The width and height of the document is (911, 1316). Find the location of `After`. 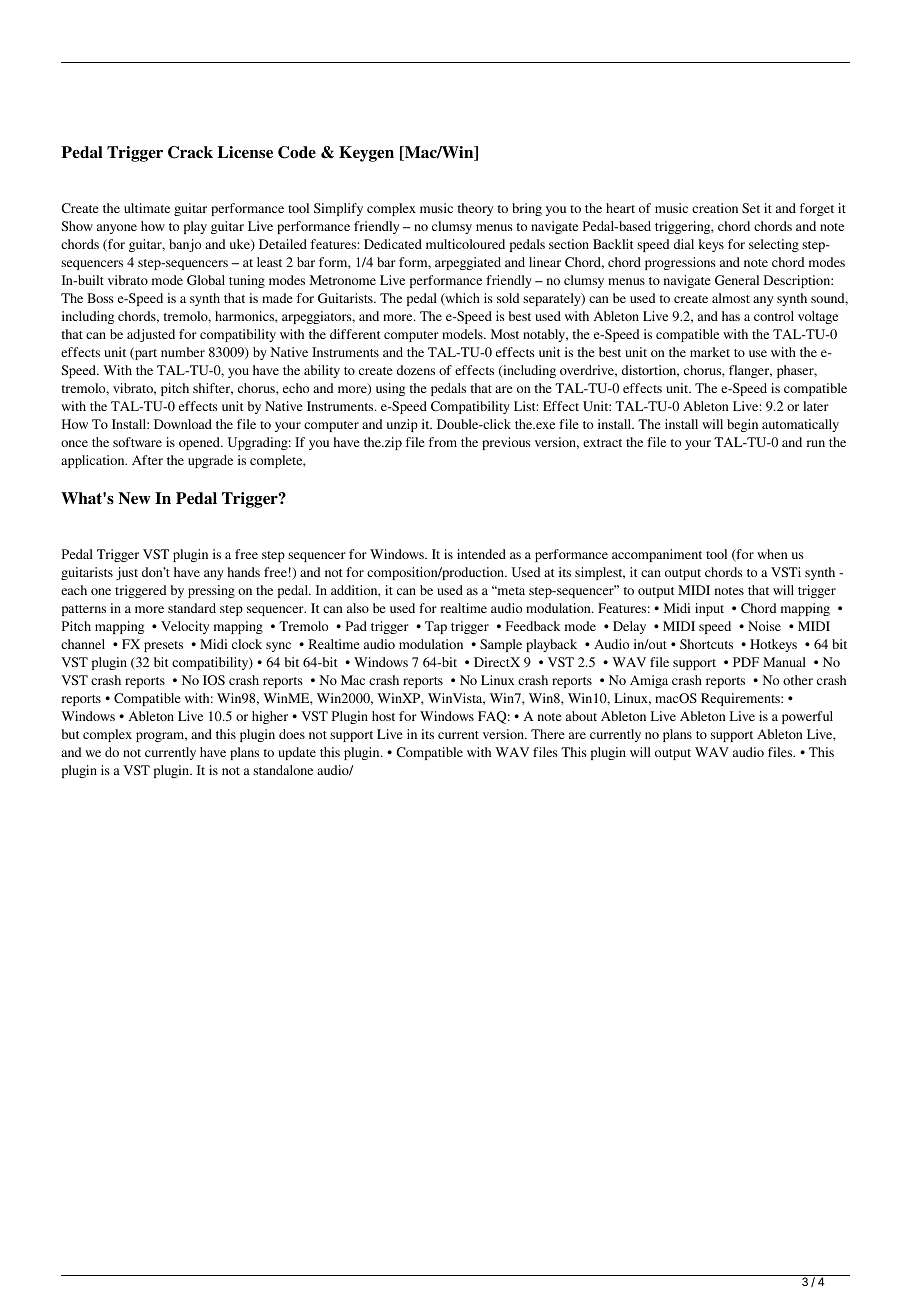

After is located at coordinates (147, 460).
